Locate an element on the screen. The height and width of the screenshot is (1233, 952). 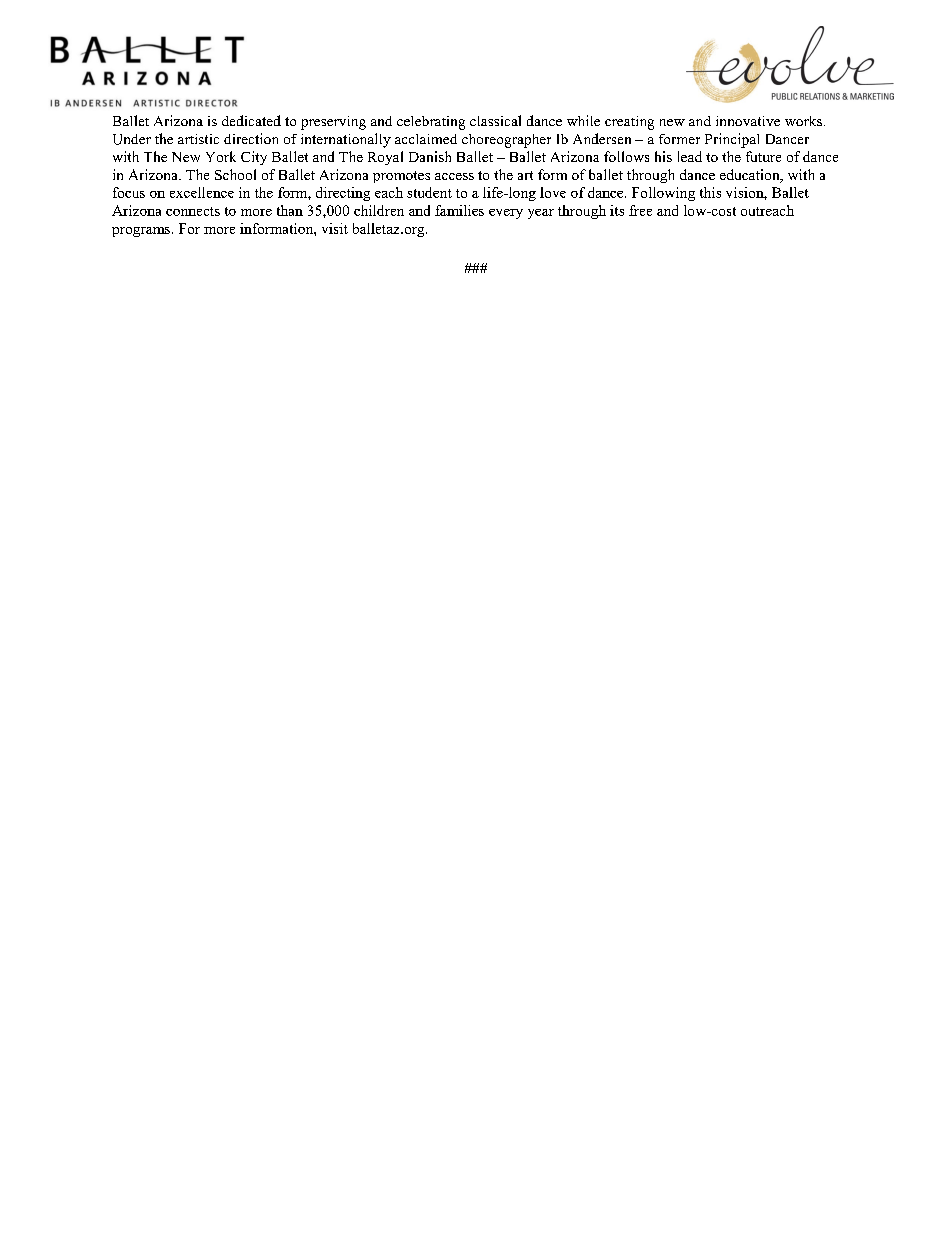
excellence is located at coordinates (202, 192).
